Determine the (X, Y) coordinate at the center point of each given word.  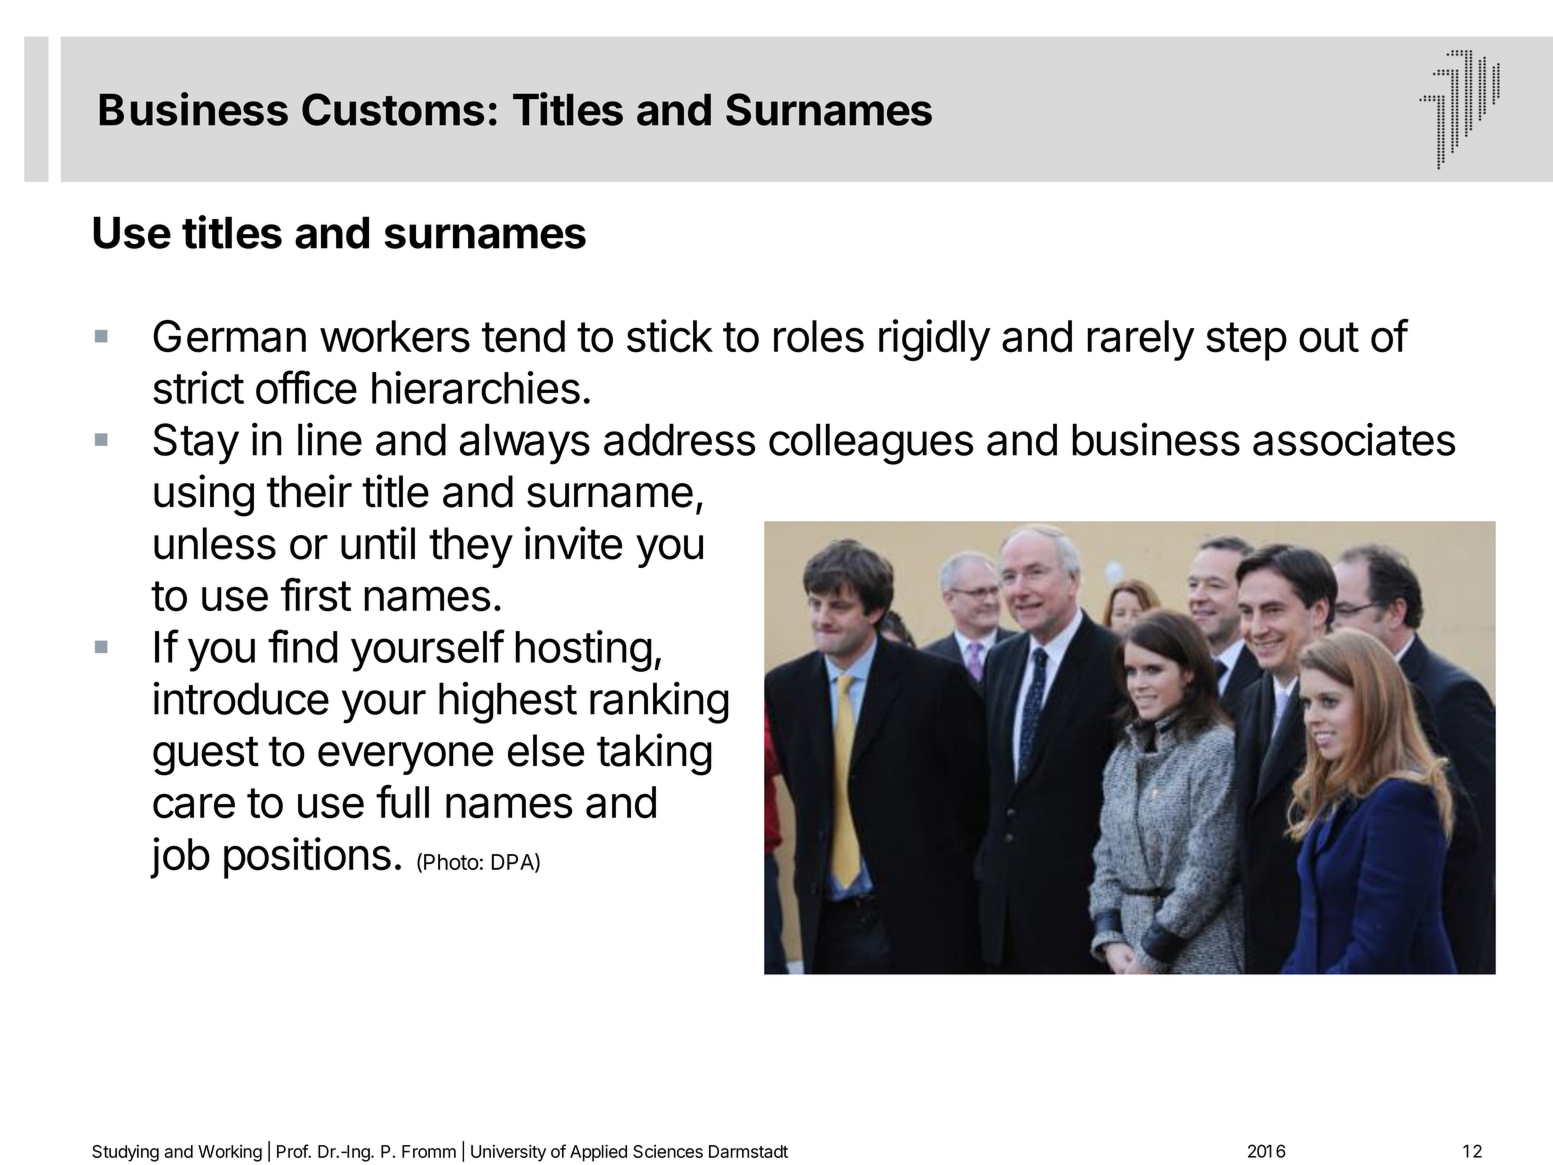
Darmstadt (748, 1151)
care (194, 806)
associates (1354, 439)
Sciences (668, 1151)
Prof (293, 1151)
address (679, 439)
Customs (393, 109)
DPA (514, 862)
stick (670, 336)
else (546, 750)
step (1246, 341)
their (309, 491)
